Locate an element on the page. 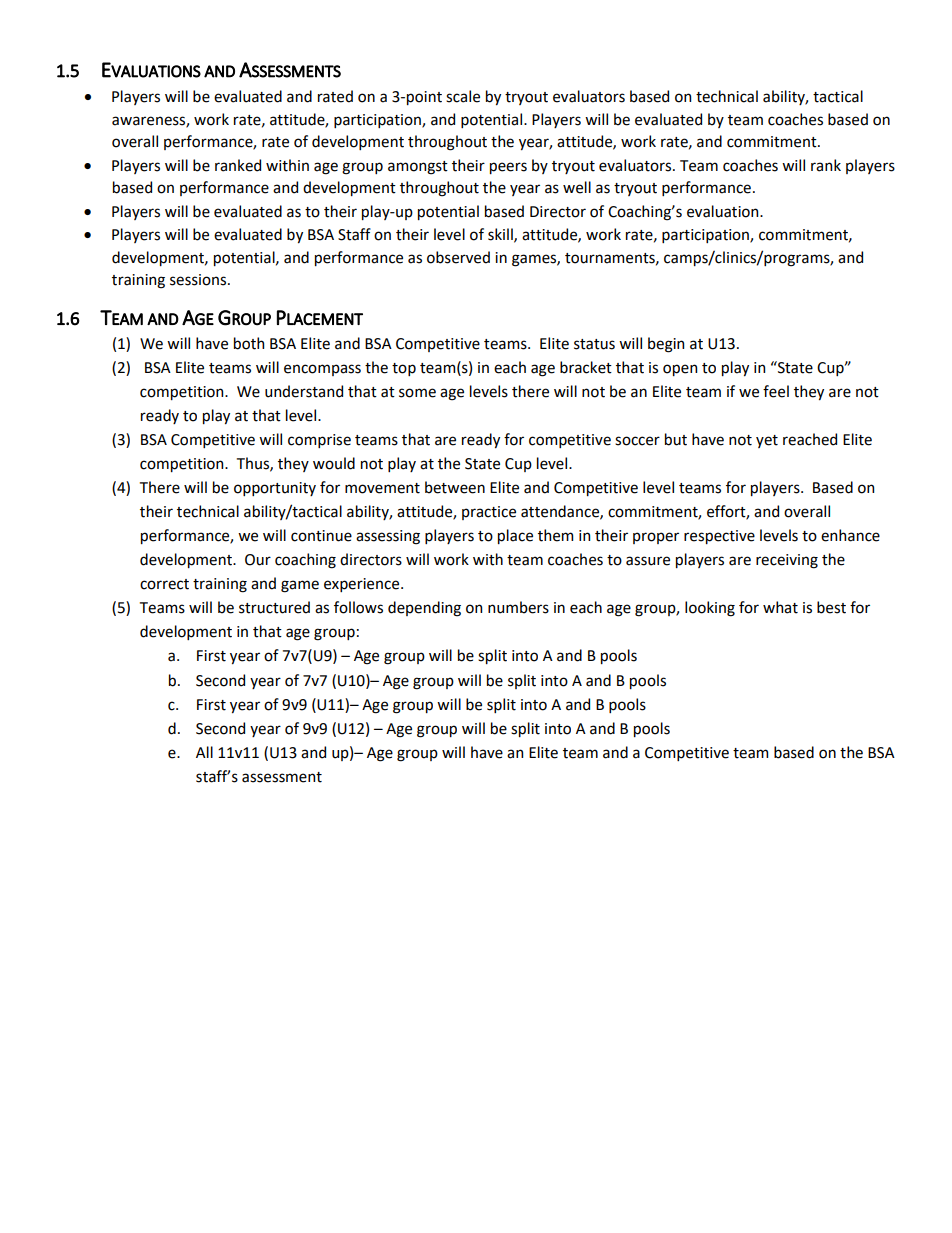 This image has height=1233, width=952. numbers is located at coordinates (518, 607).
